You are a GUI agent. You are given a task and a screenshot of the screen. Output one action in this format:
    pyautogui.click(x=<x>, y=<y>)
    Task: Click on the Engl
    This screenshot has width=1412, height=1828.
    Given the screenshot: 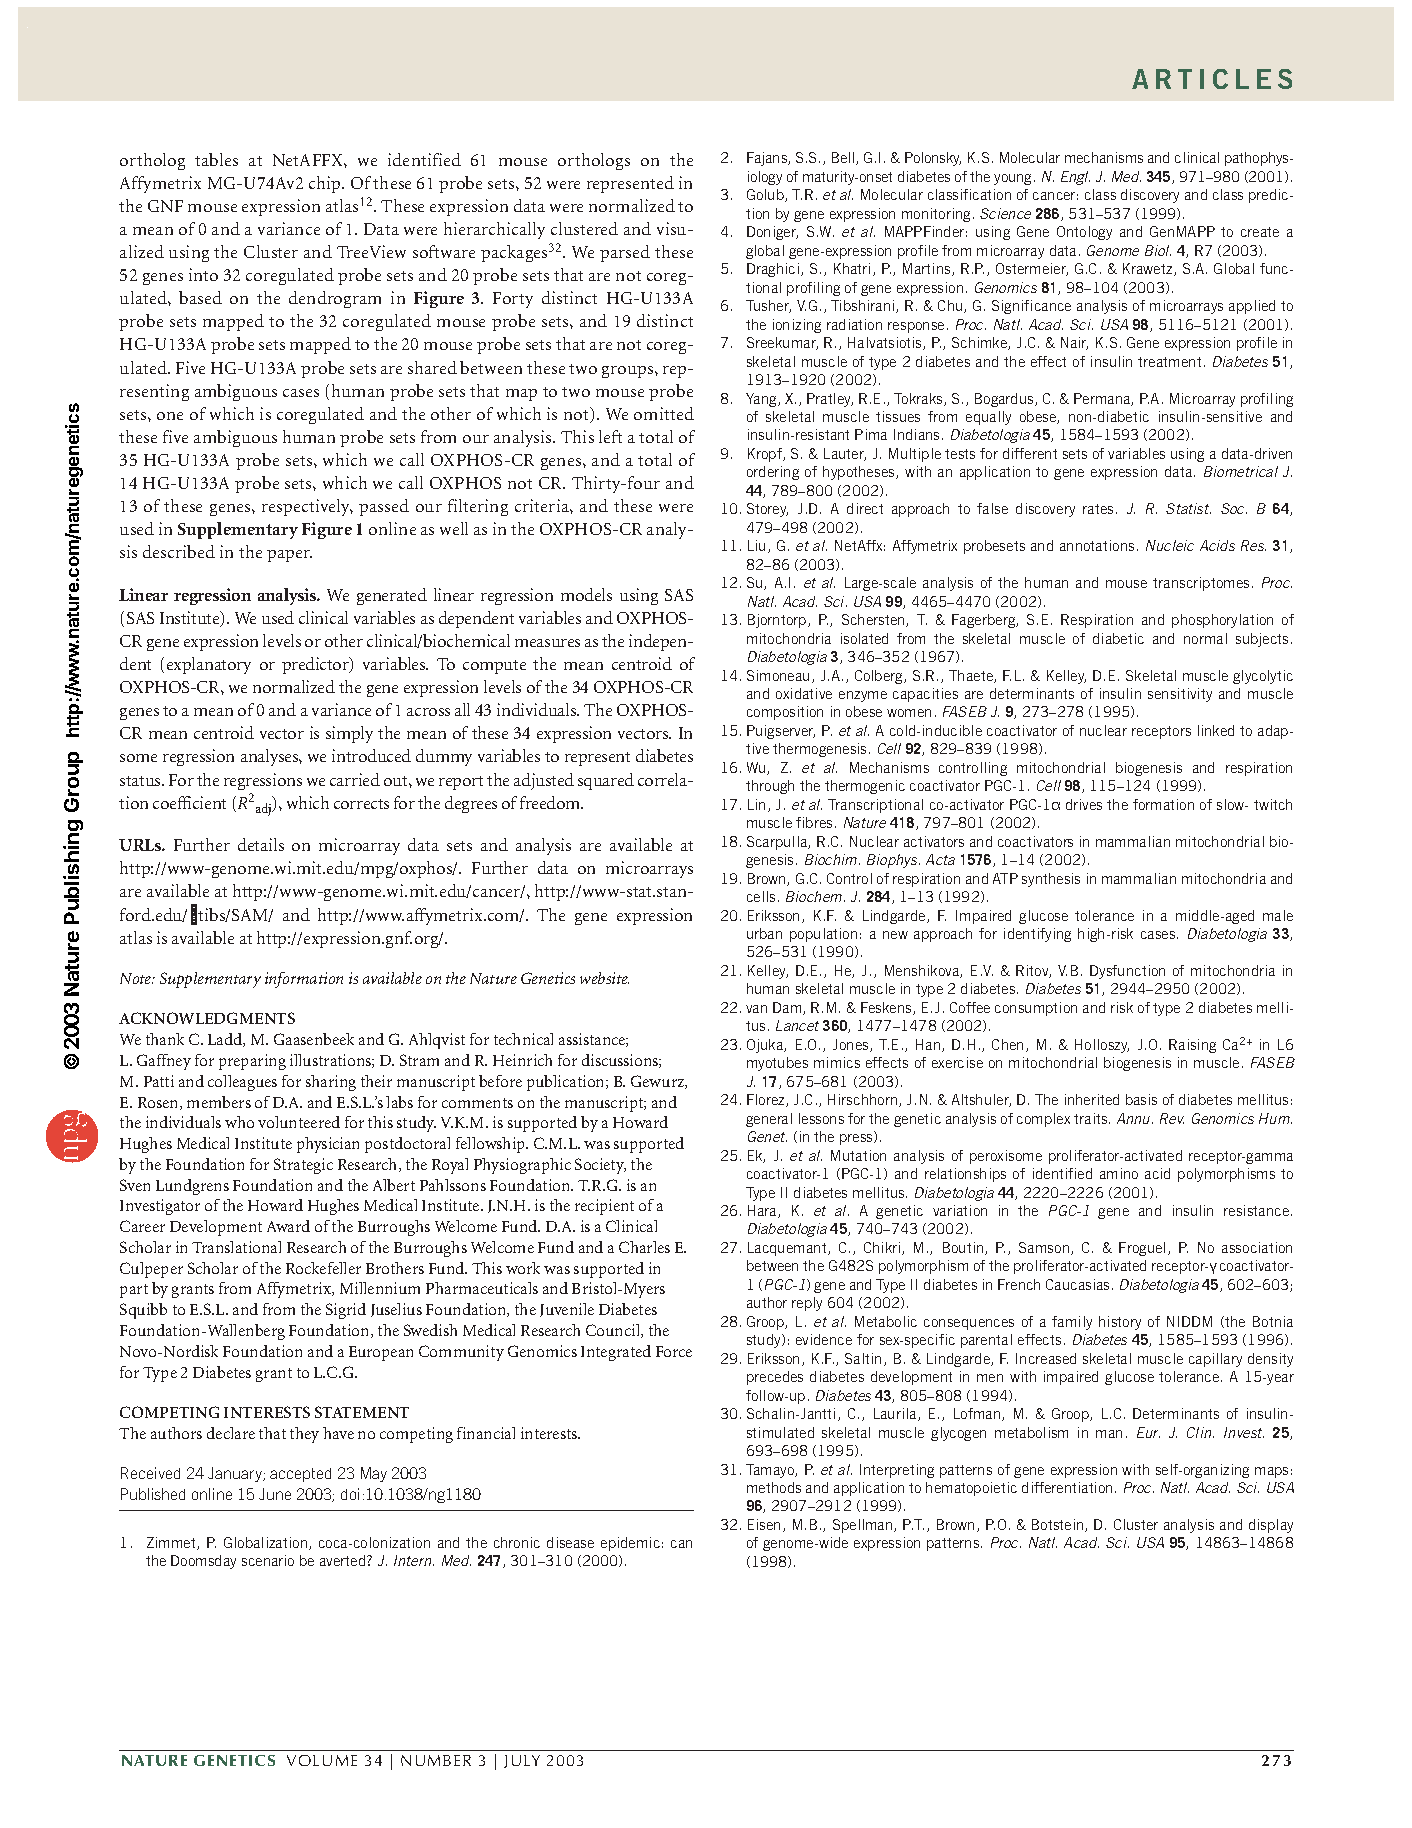 What is the action you would take?
    pyautogui.click(x=1075, y=178)
